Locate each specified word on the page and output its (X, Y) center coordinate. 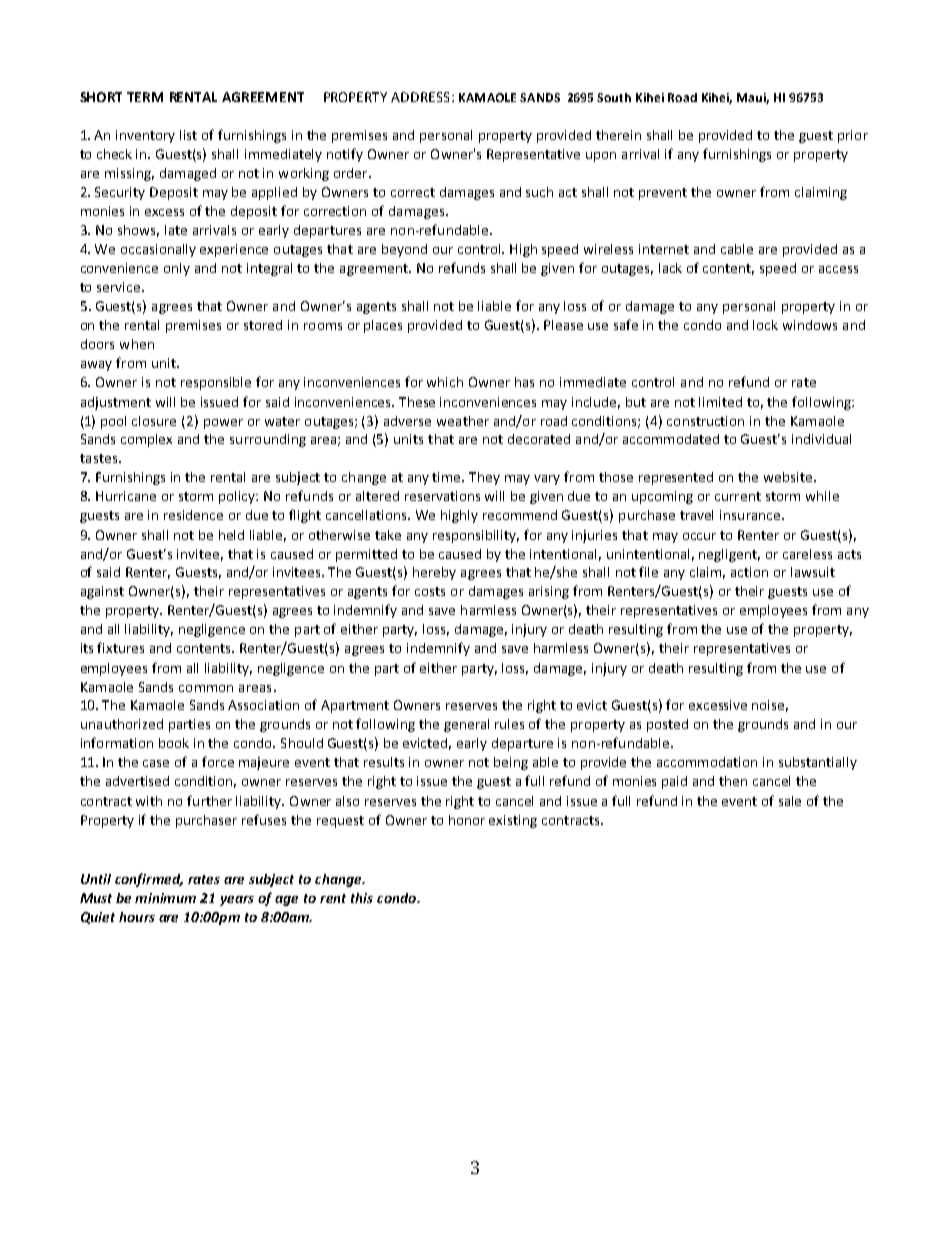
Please (563, 325)
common (206, 688)
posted (667, 725)
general (466, 725)
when (137, 344)
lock (765, 325)
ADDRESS (420, 97)
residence (193, 515)
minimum (165, 898)
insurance (751, 515)
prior (853, 136)
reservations (442, 496)
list (188, 135)
